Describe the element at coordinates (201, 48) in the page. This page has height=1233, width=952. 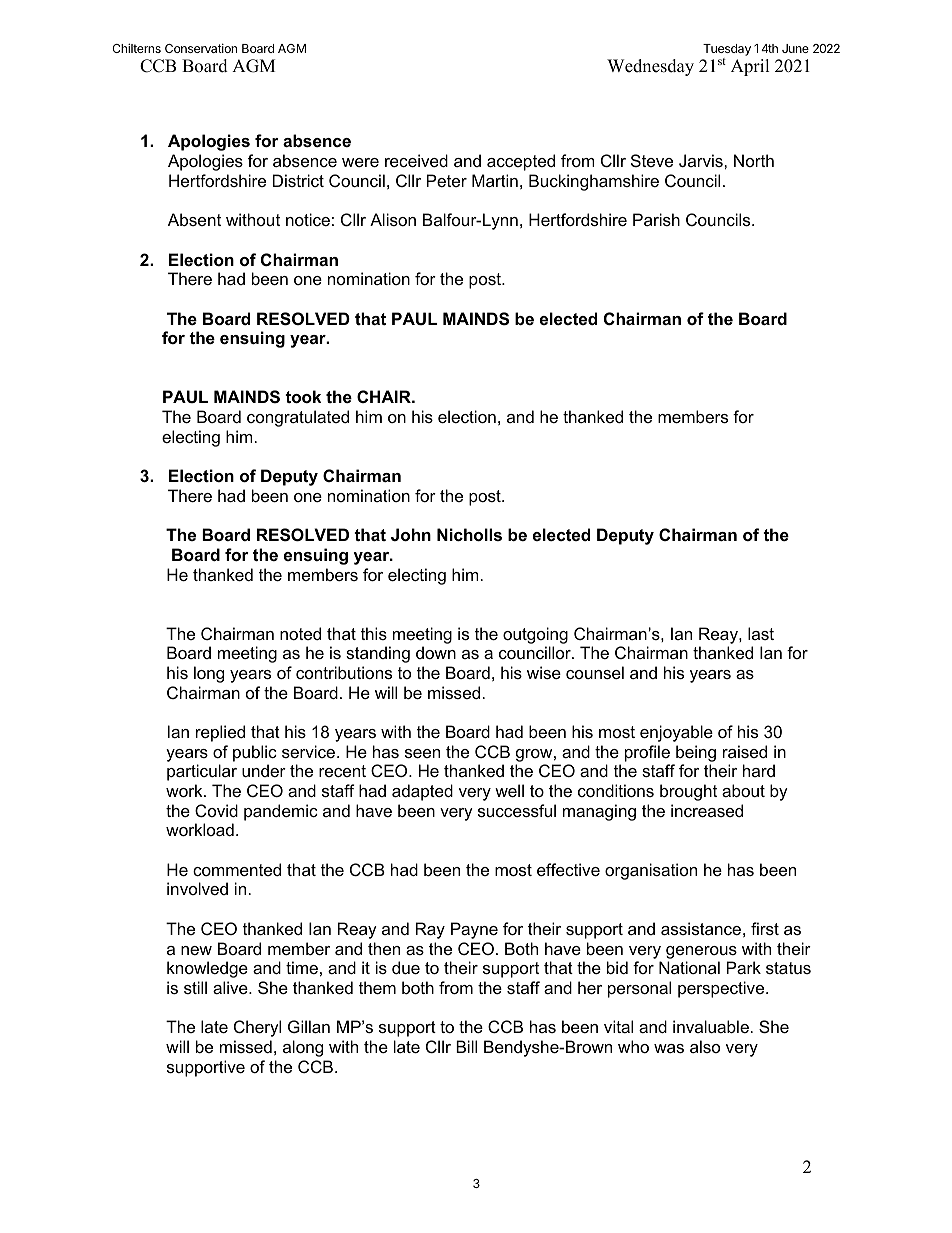
I see `Conservation` at that location.
